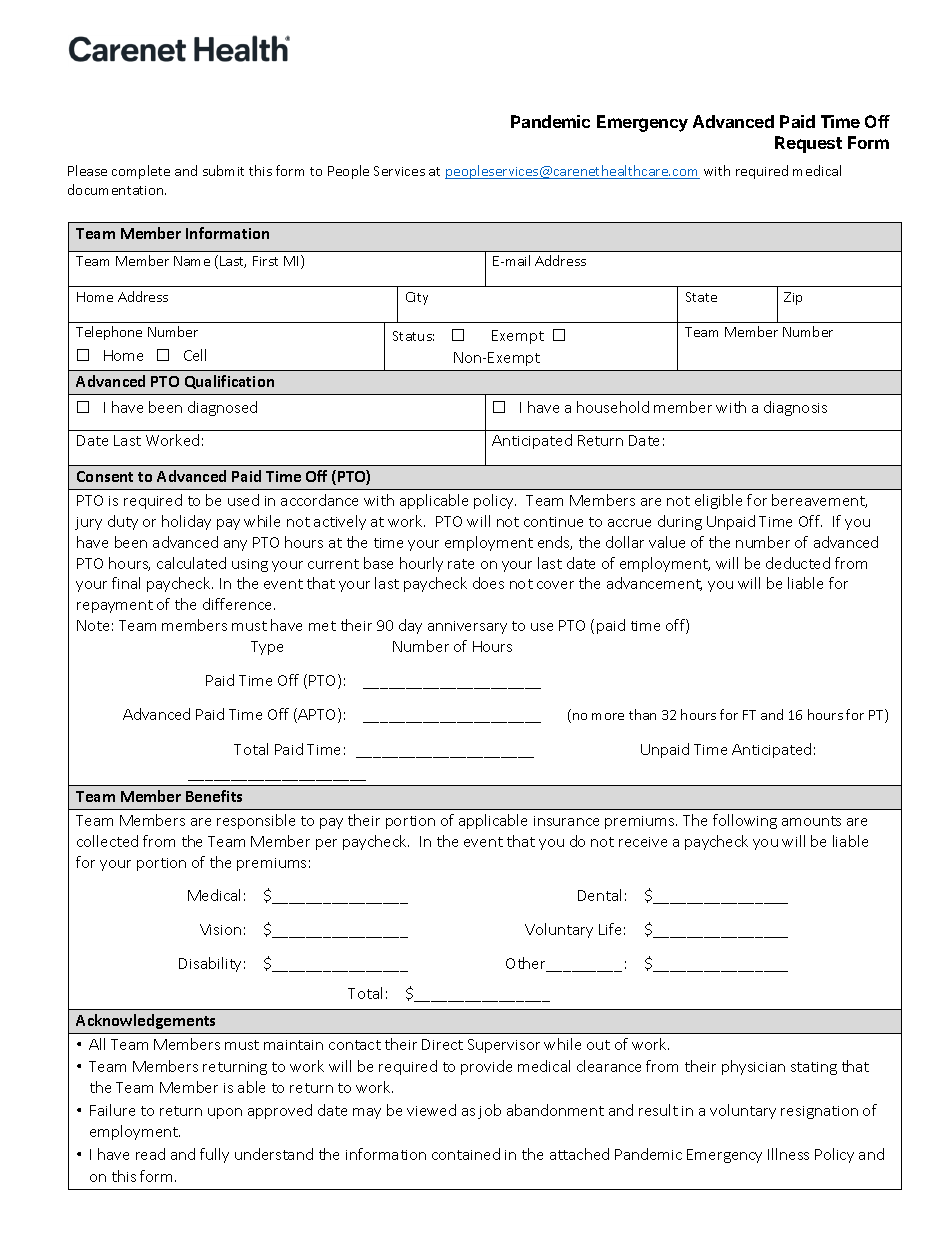 This document has width=952, height=1233. Describe the element at coordinates (115, 606) in the document. I see `repayment` at that location.
